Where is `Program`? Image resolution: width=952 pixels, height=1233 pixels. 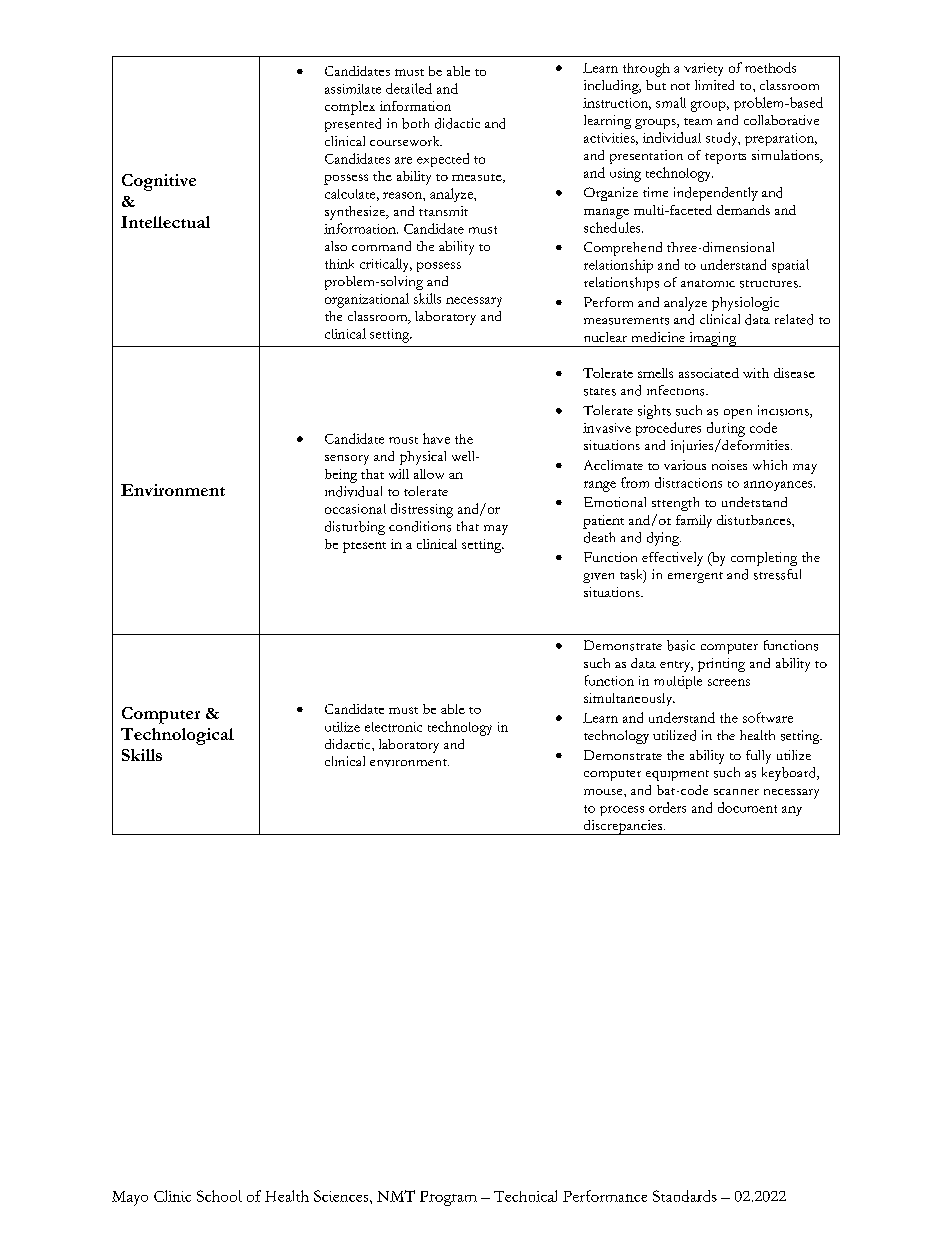 Program is located at coordinates (448, 1198).
